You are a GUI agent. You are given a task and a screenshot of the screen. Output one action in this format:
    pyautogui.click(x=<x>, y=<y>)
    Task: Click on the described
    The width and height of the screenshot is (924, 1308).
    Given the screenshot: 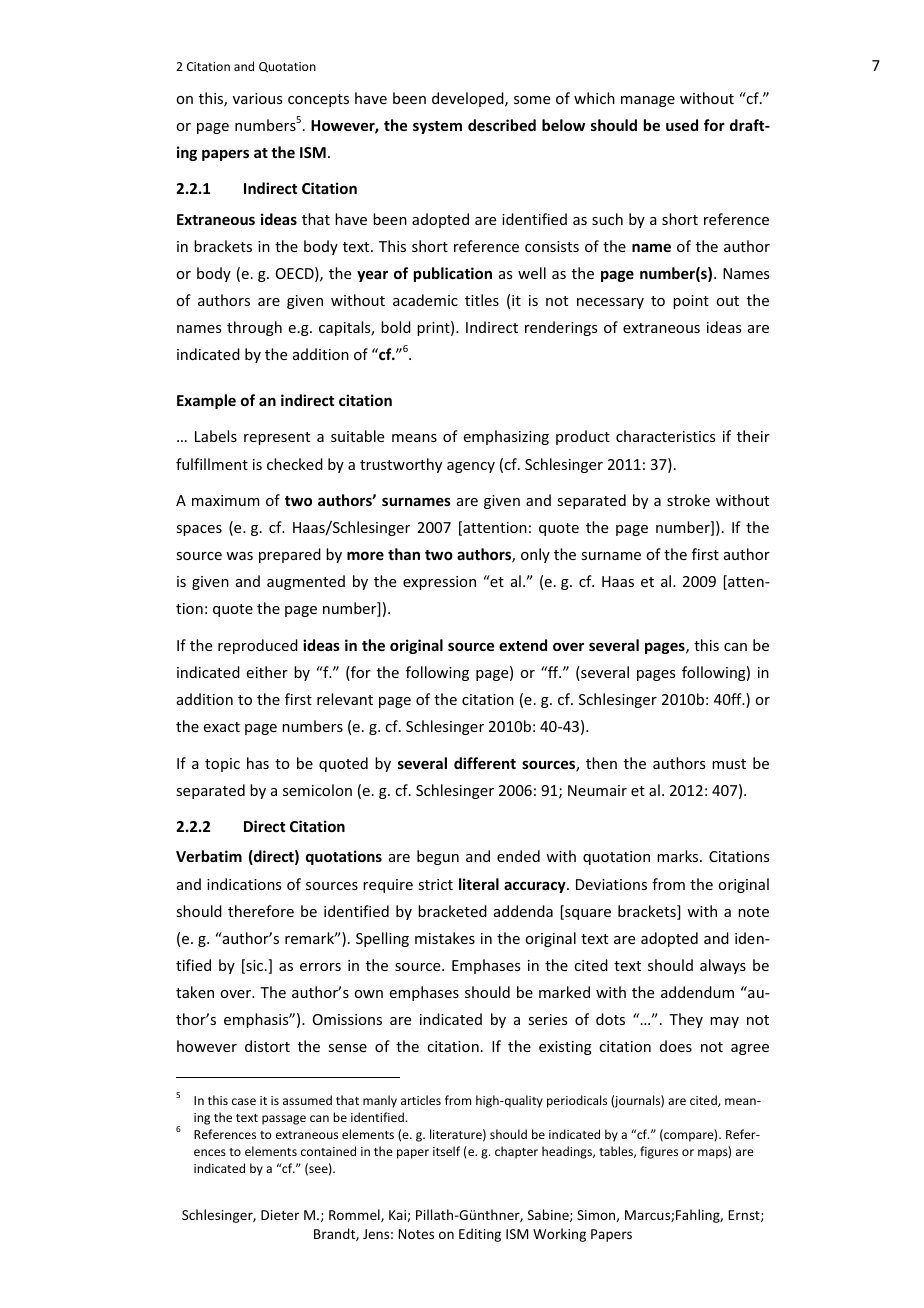 What is the action you would take?
    pyautogui.click(x=502, y=125)
